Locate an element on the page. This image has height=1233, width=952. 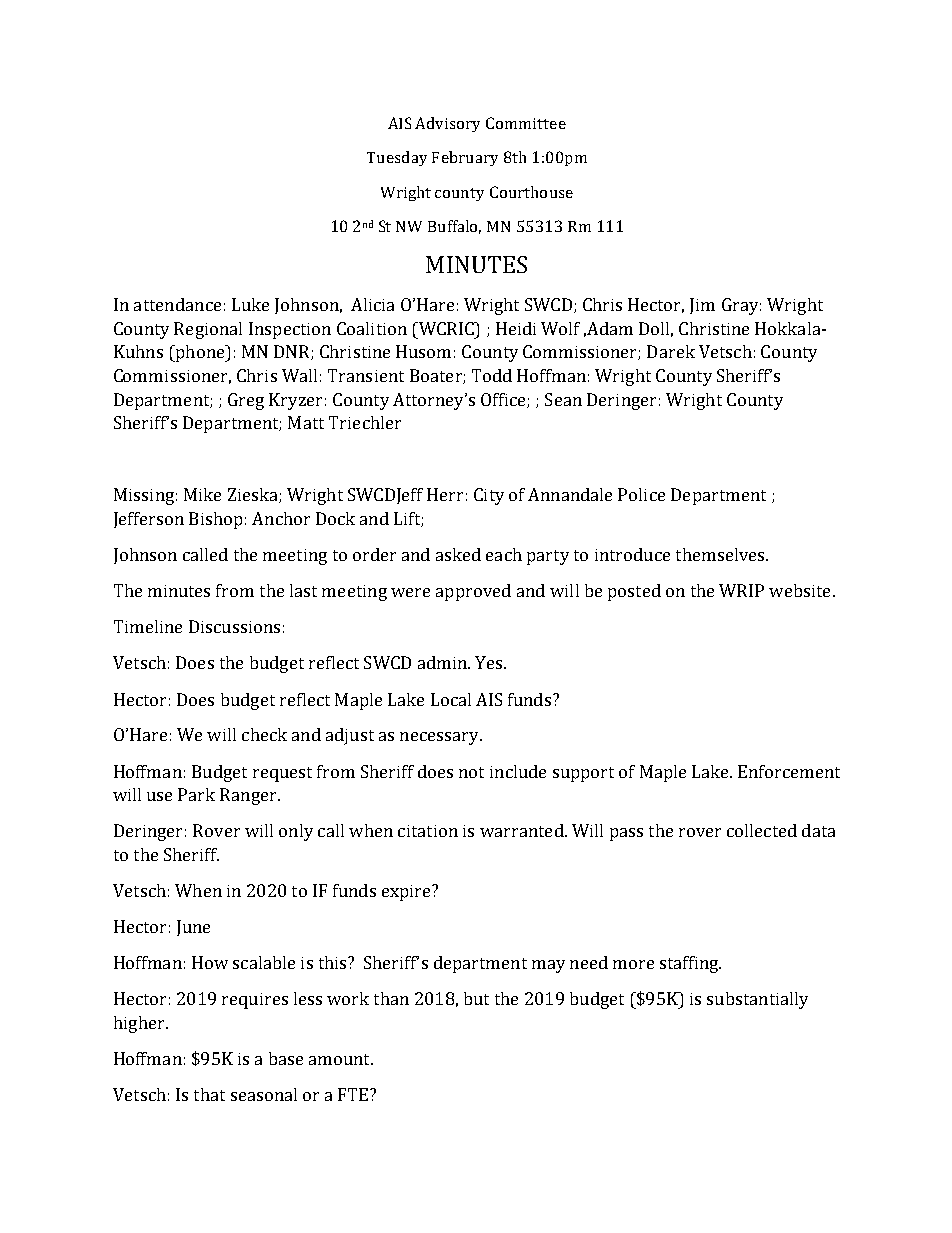
substantially is located at coordinates (757, 1000).
